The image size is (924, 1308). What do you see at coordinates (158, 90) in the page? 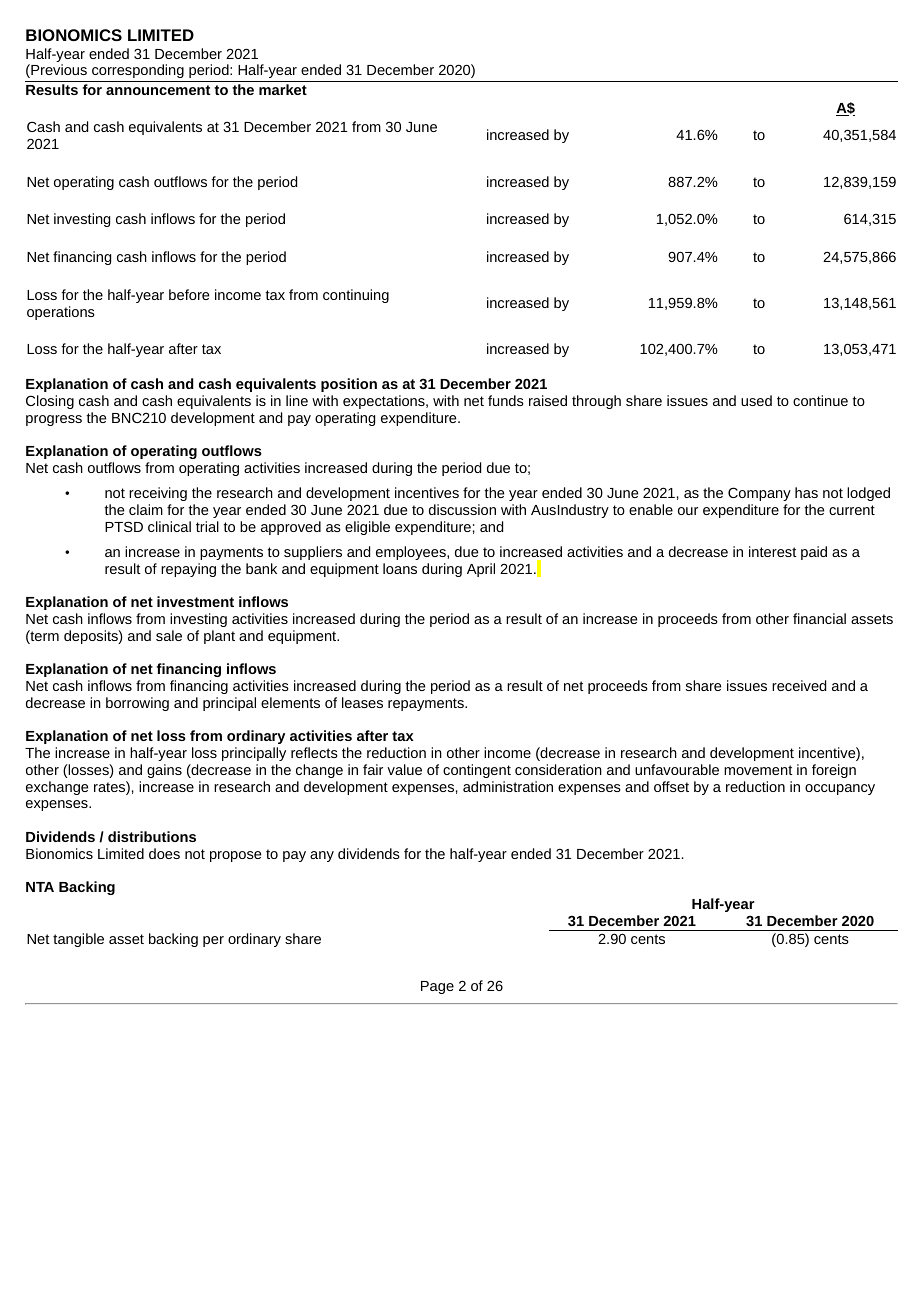
I see `announcement` at bounding box center [158, 90].
